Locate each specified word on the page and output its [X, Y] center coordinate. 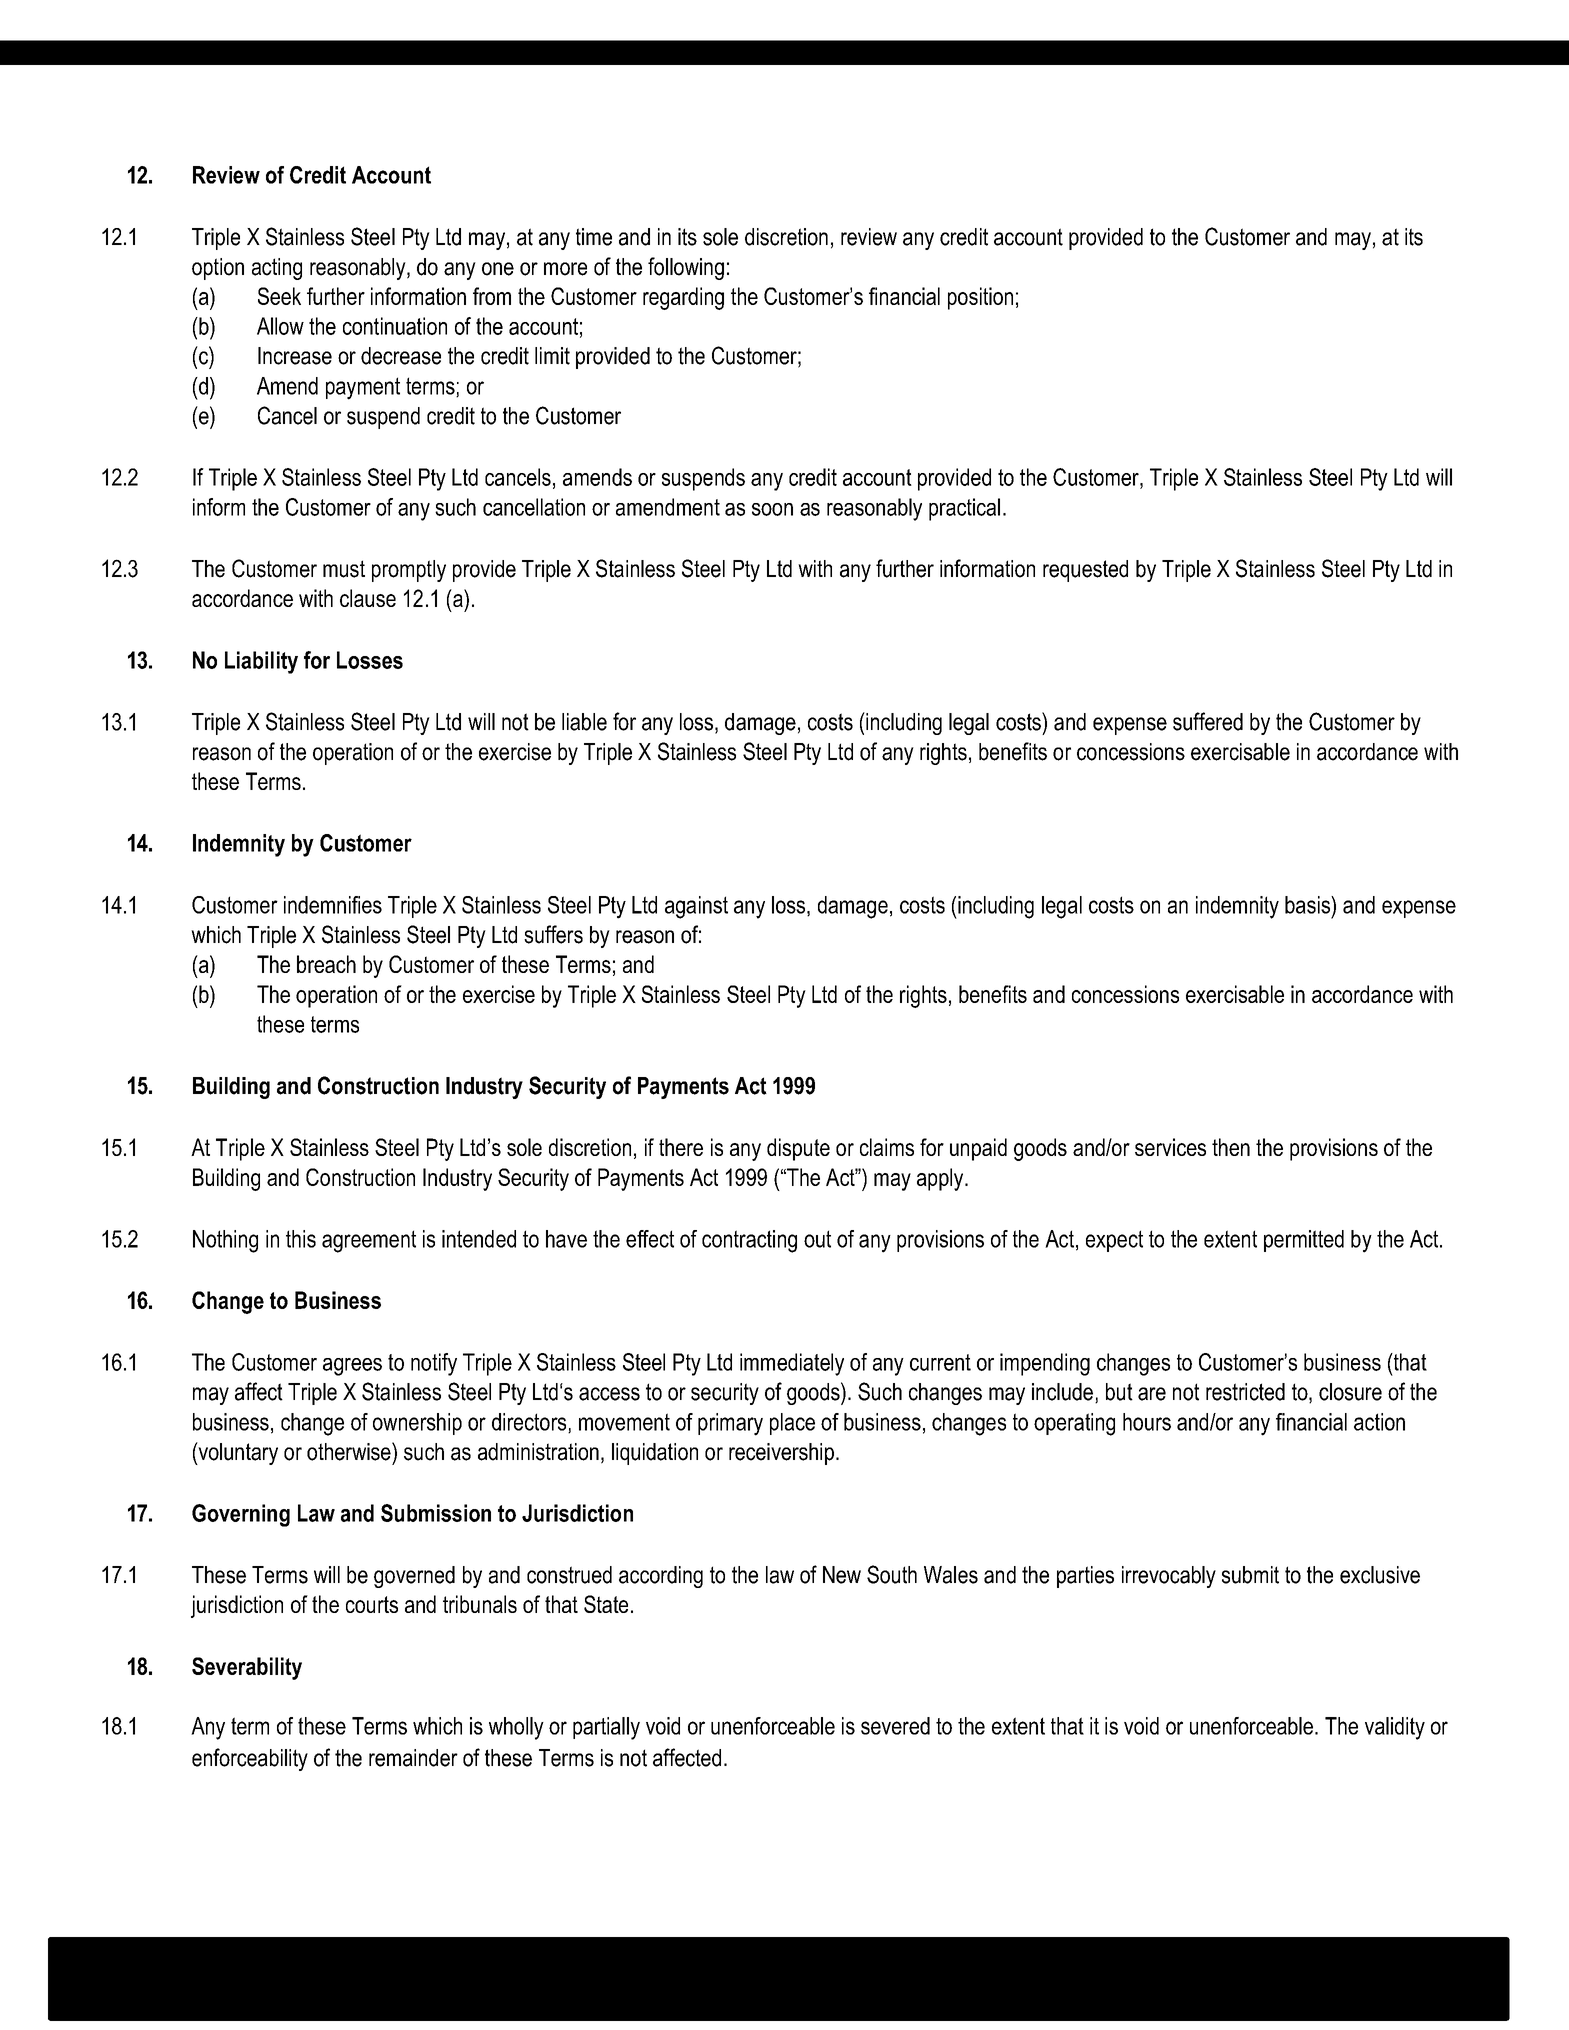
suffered [1208, 721]
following [686, 268]
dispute [798, 1149]
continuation [395, 326]
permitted [1304, 1241]
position [980, 298]
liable [584, 722]
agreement [369, 1241]
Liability [261, 662]
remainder [413, 1758]
